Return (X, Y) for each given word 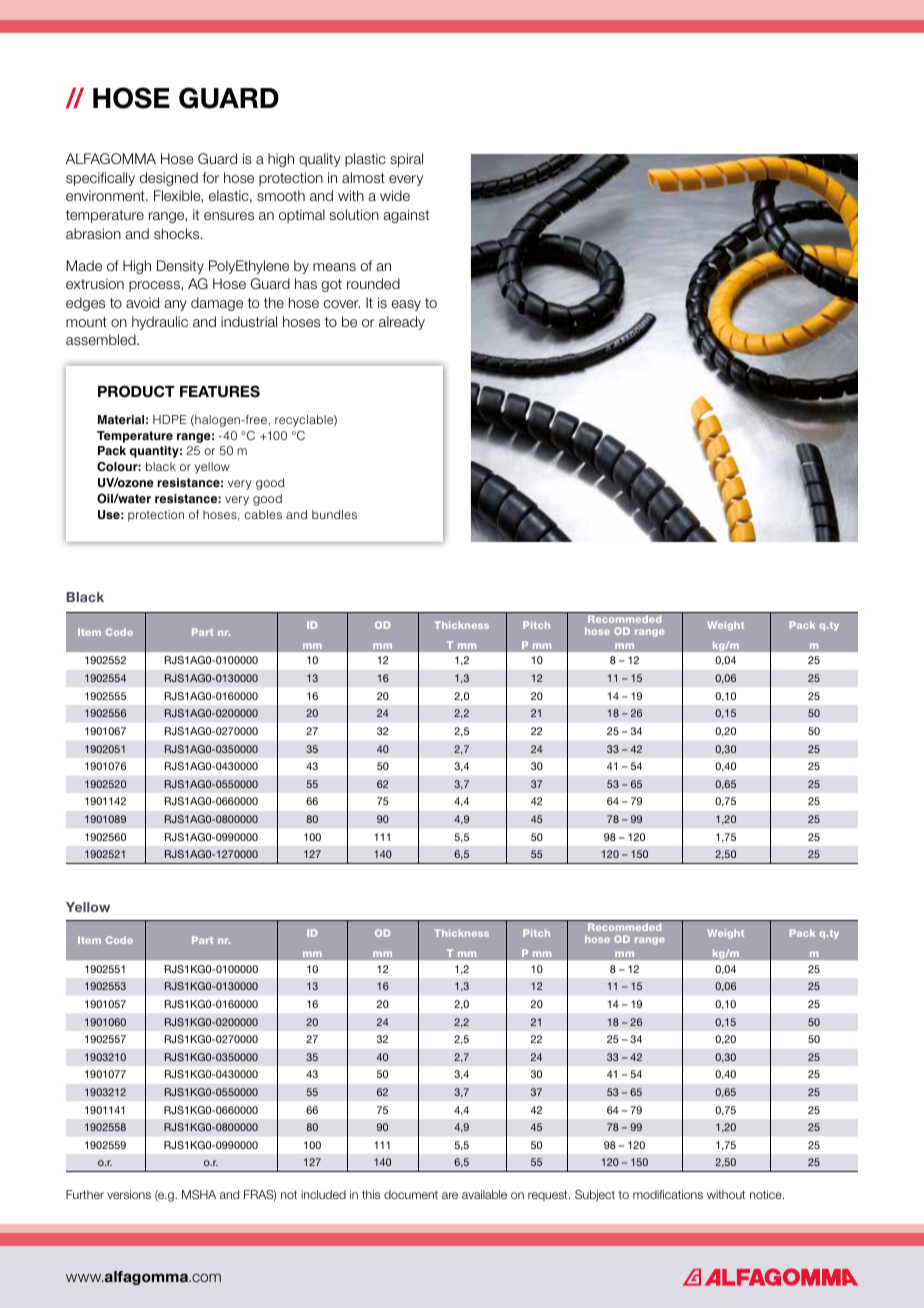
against (406, 216)
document (411, 1194)
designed (169, 179)
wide (395, 195)
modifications (668, 1194)
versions (129, 1194)
